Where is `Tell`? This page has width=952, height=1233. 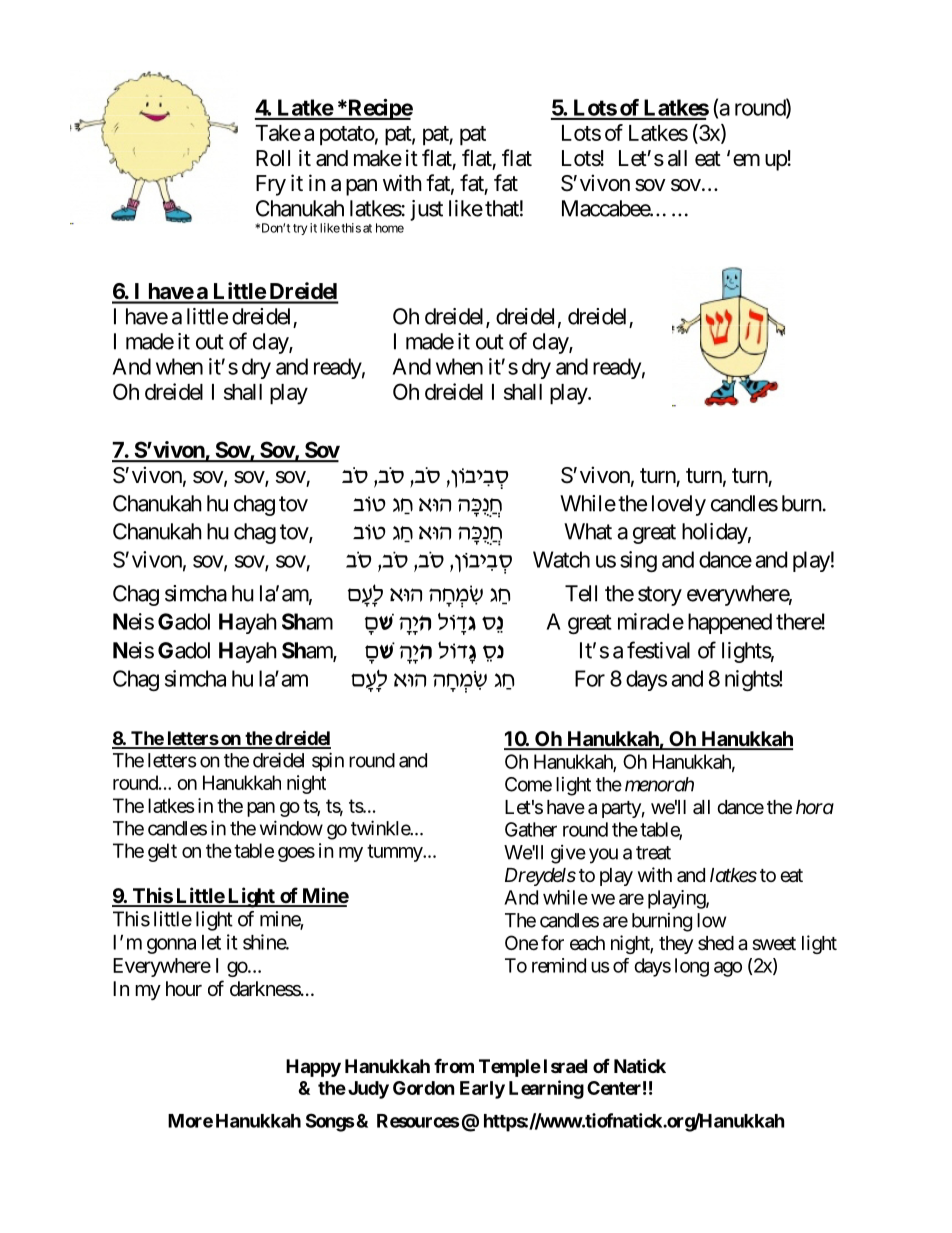 Tell is located at coordinates (581, 593).
